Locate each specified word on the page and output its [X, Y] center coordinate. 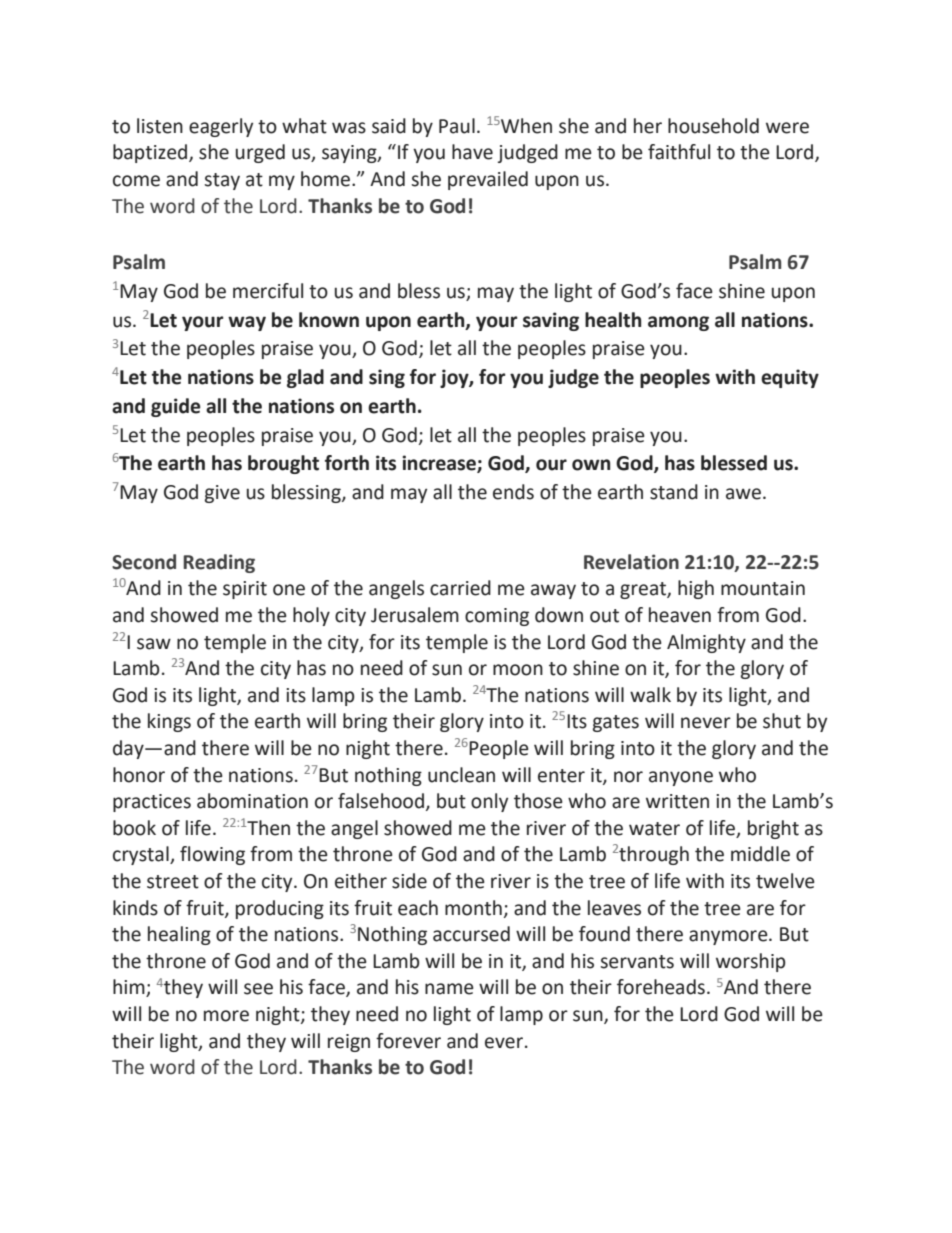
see [258, 989]
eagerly [221, 127]
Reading [219, 563]
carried [460, 588]
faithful [679, 152]
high [696, 589]
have [472, 152]
